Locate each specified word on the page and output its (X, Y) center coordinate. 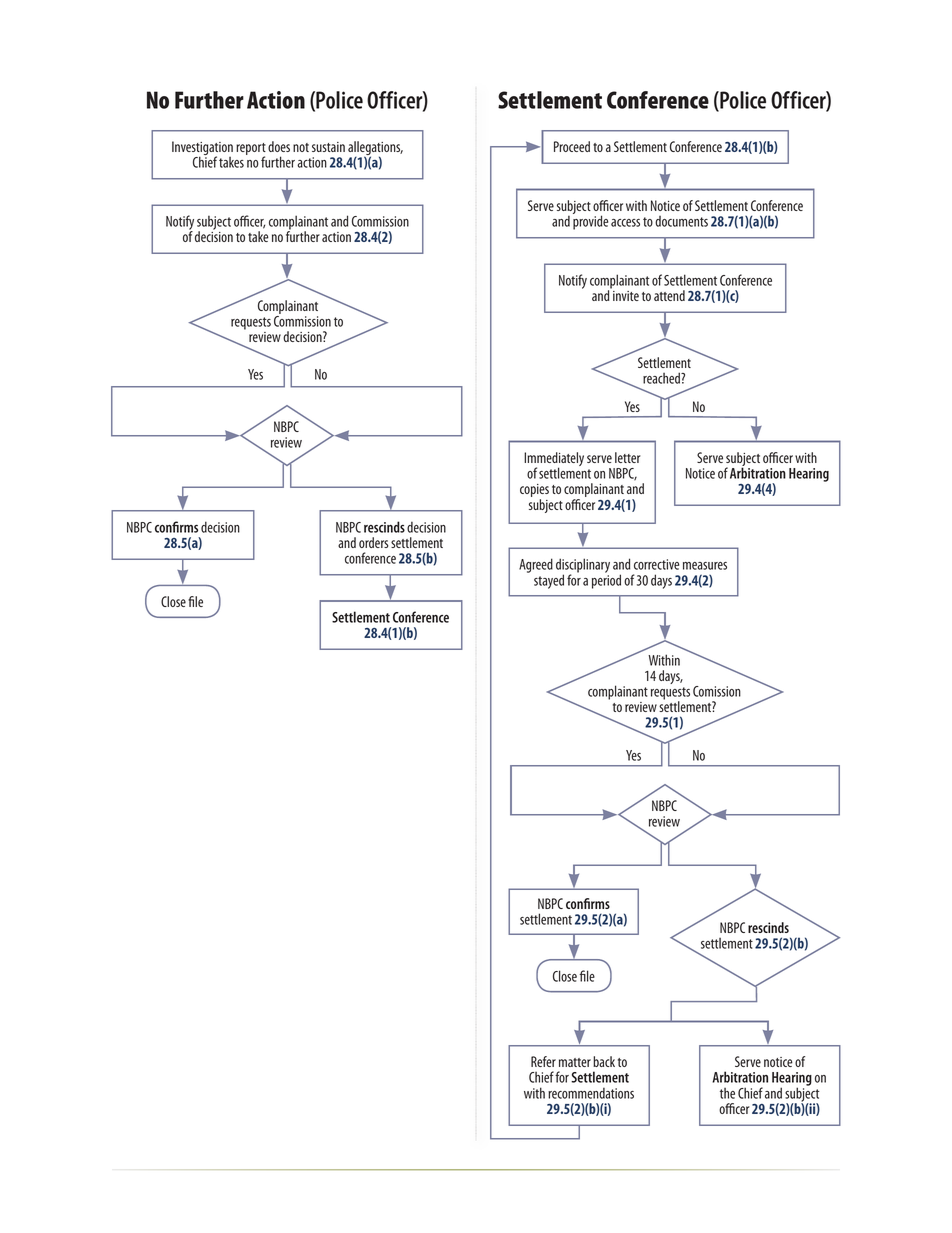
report (251, 150)
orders (373, 542)
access (625, 223)
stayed (549, 581)
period (606, 580)
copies (534, 492)
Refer (543, 1061)
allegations (375, 149)
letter (628, 457)
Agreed (536, 565)
